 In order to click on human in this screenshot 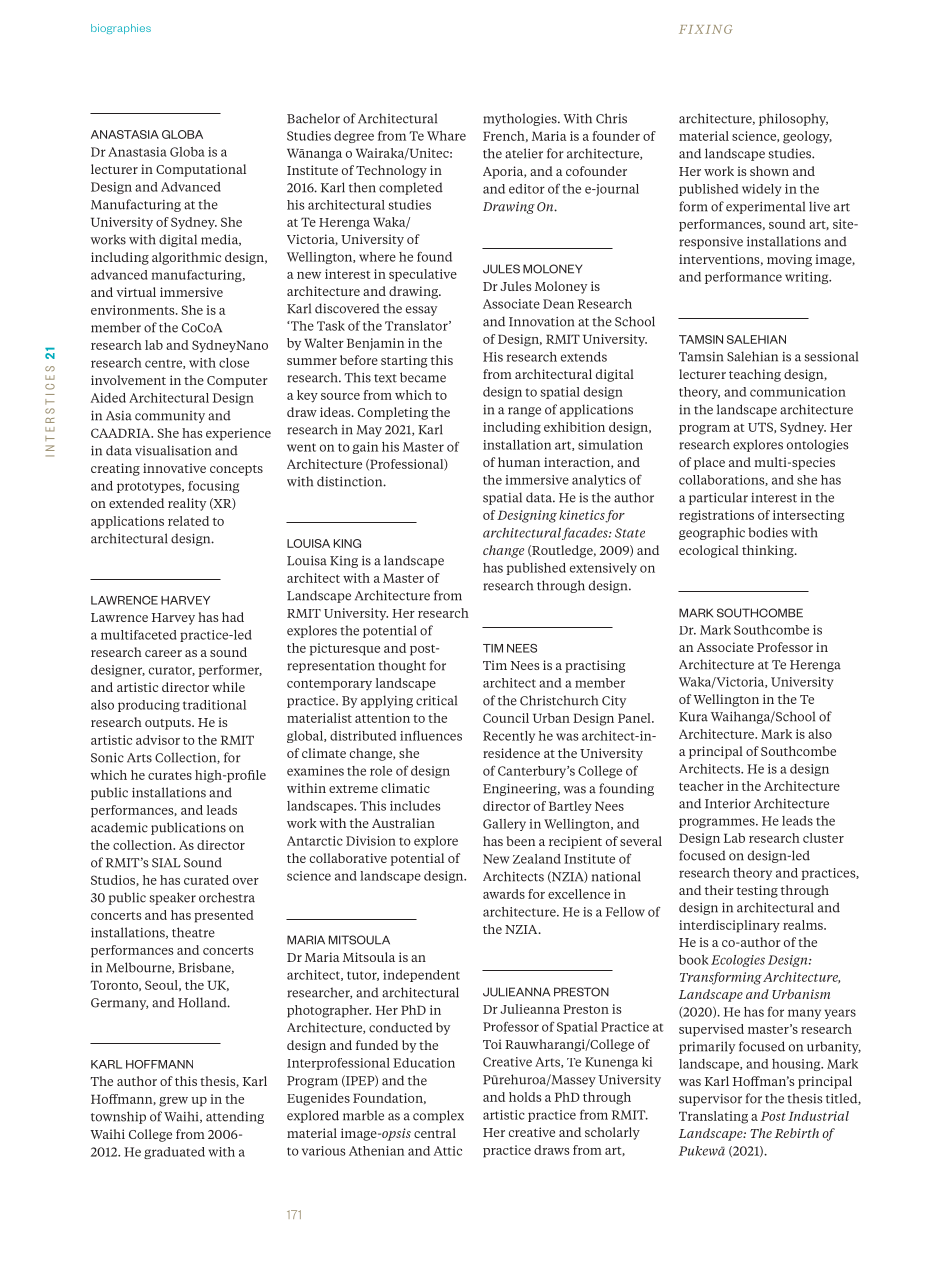, I will do `click(519, 462)`.
